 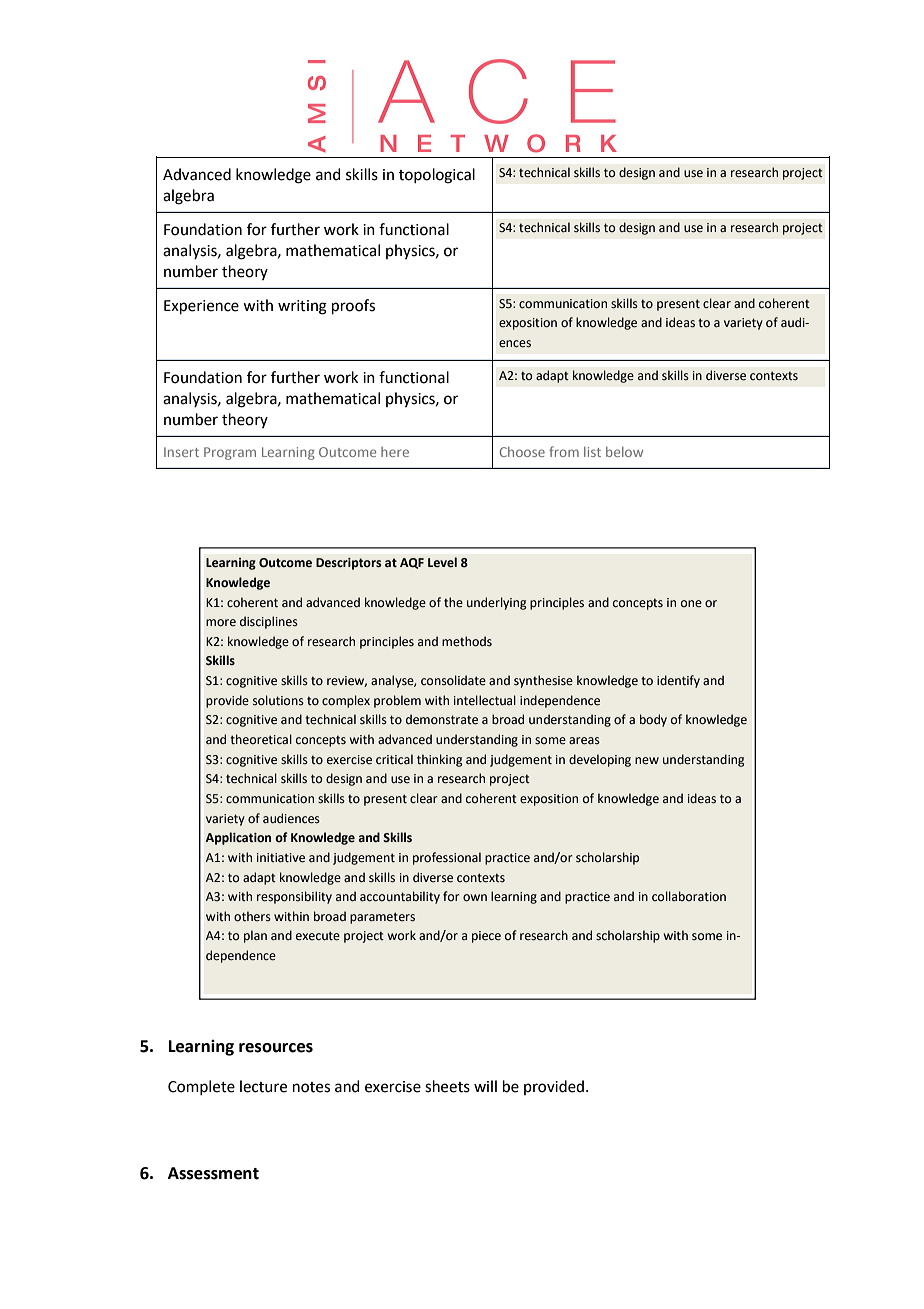 I want to click on accountability, so click(x=400, y=897).
